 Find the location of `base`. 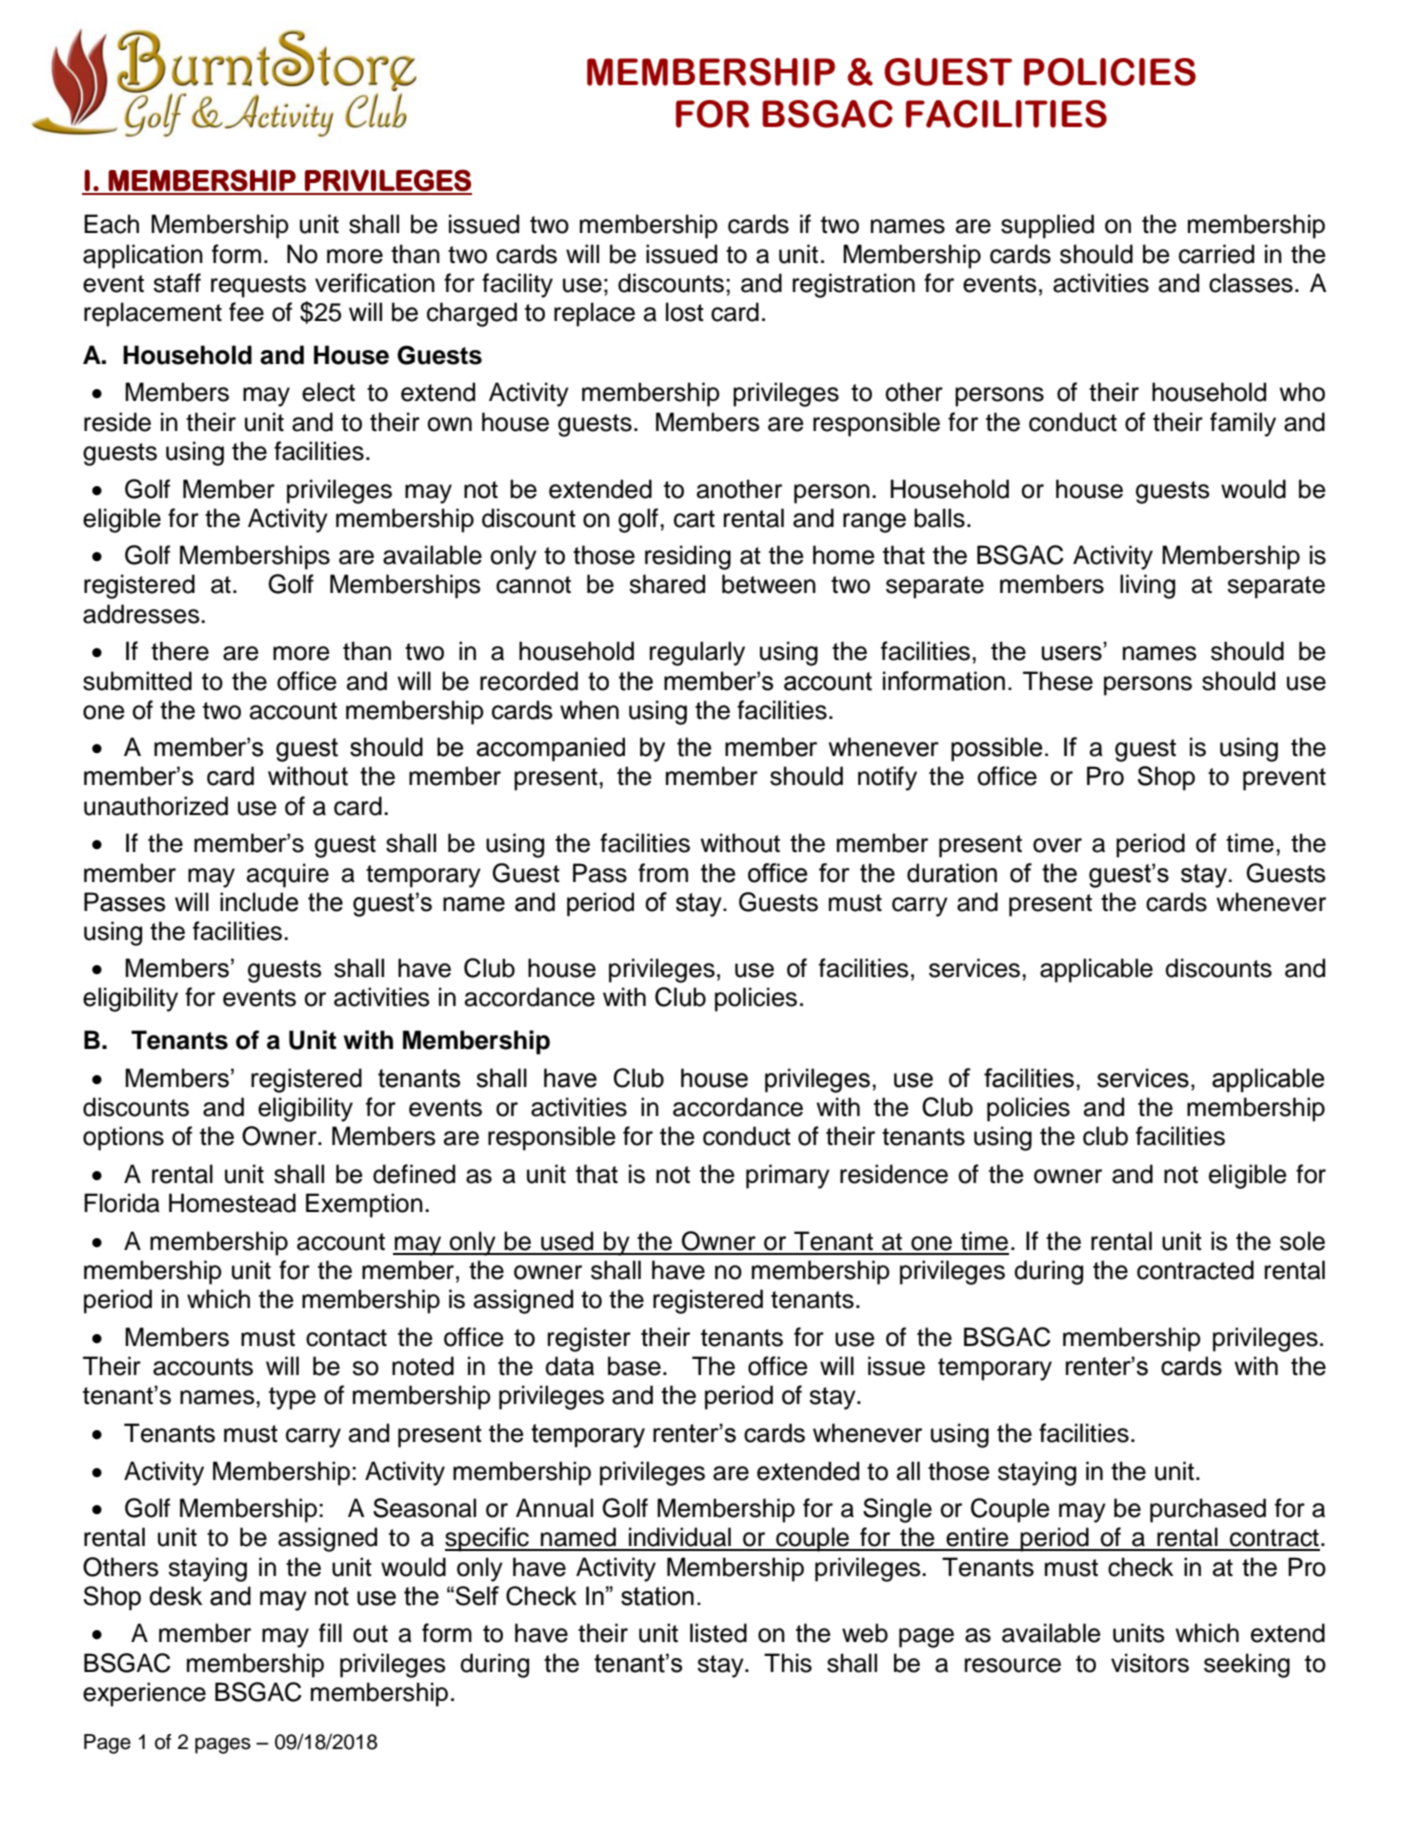

base is located at coordinates (634, 1366).
